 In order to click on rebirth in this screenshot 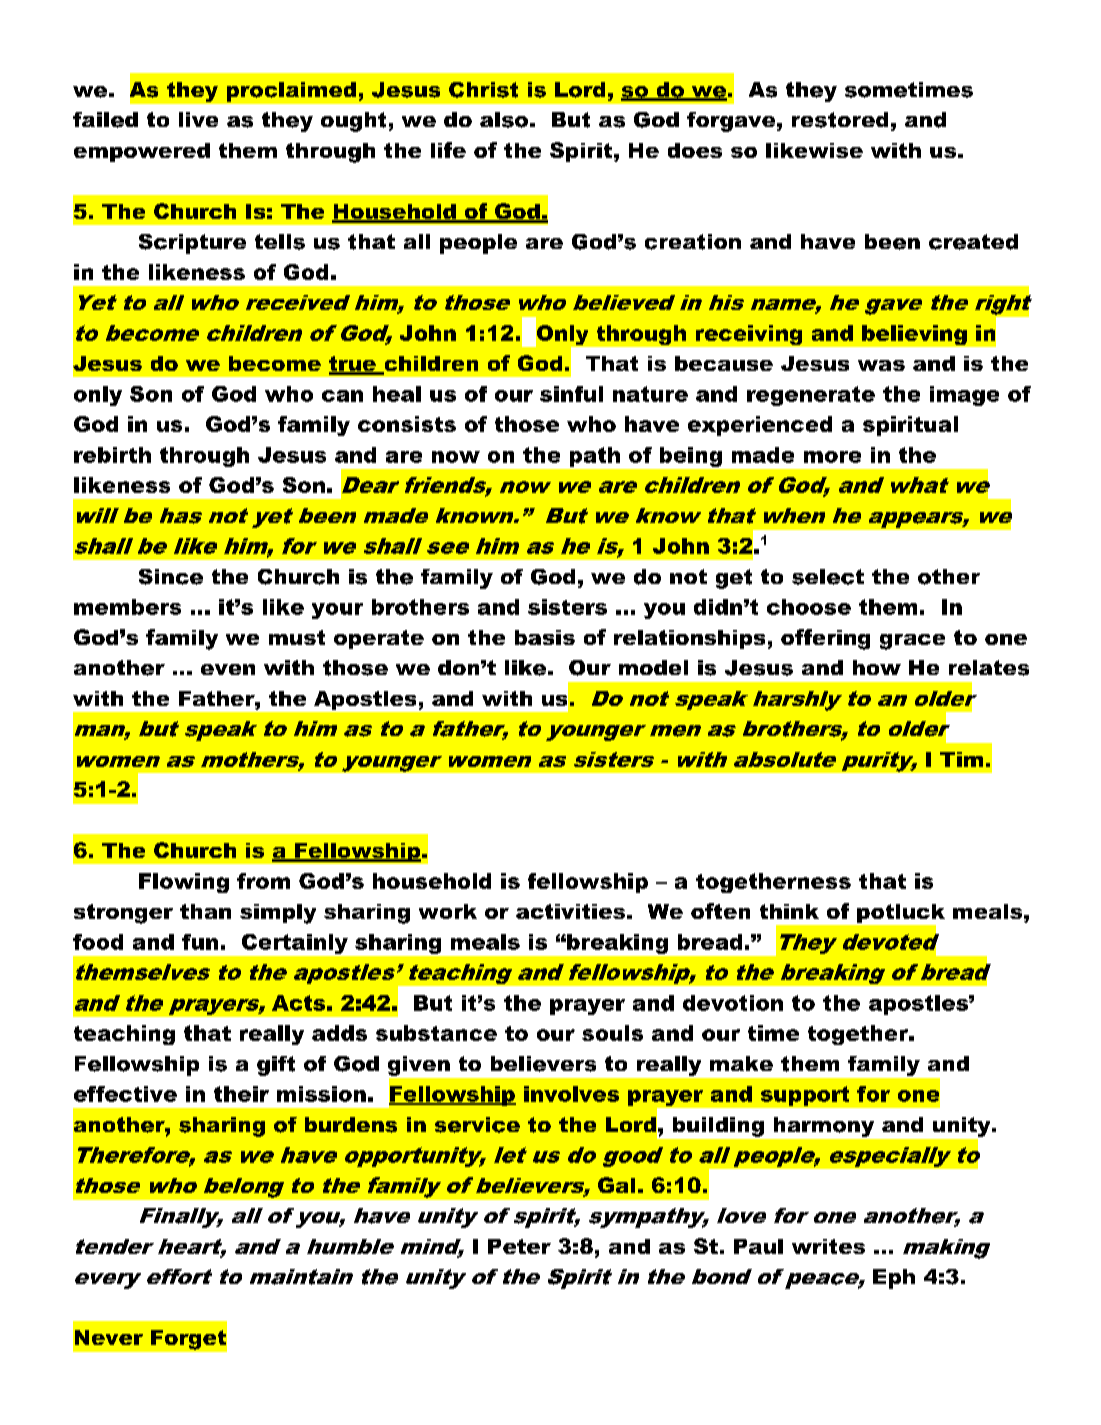, I will do `click(112, 455)`.
